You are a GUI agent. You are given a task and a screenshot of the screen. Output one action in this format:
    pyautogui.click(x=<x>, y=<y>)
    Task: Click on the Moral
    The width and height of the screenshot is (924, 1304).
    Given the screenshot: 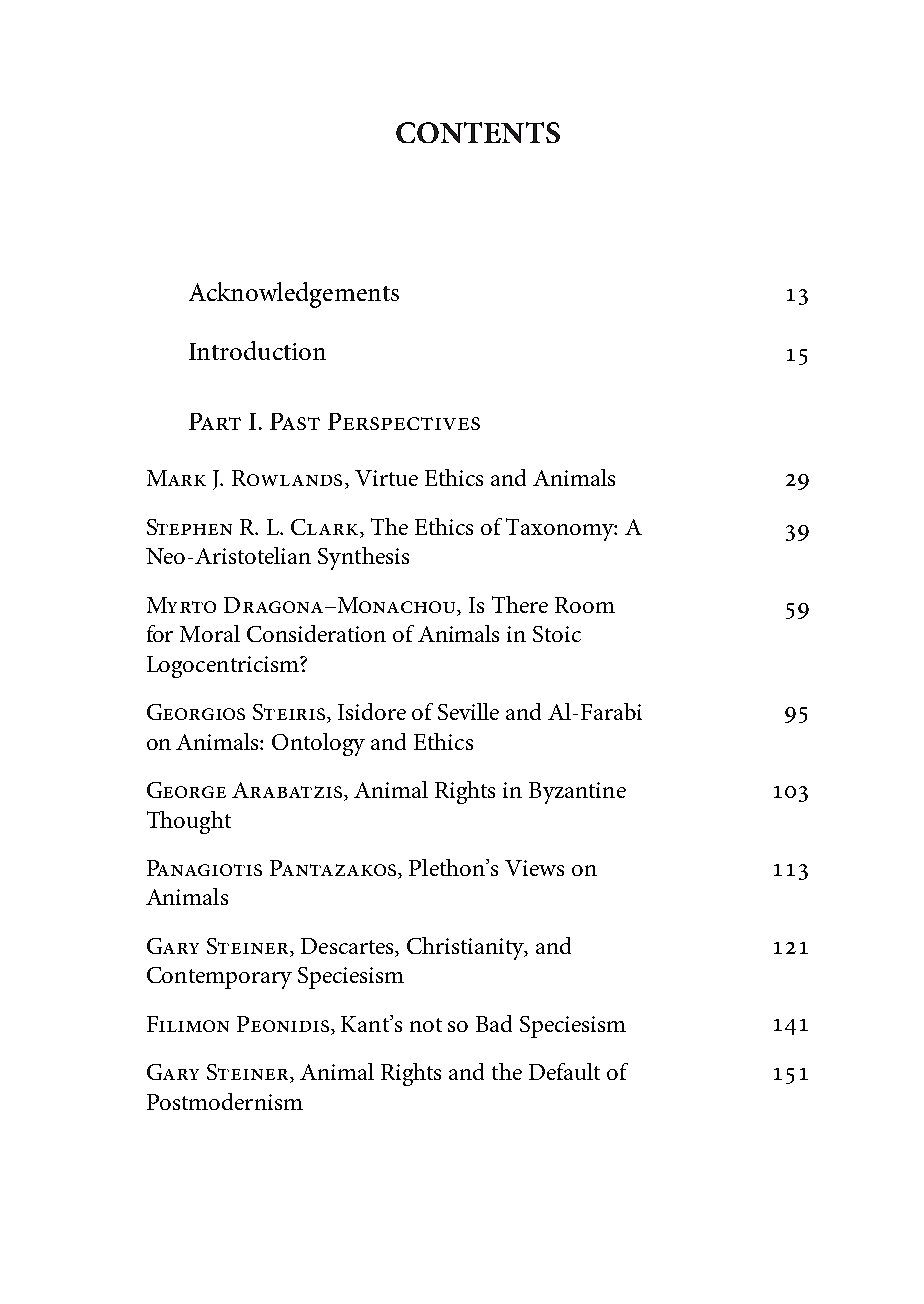 What is the action you would take?
    pyautogui.click(x=210, y=633)
